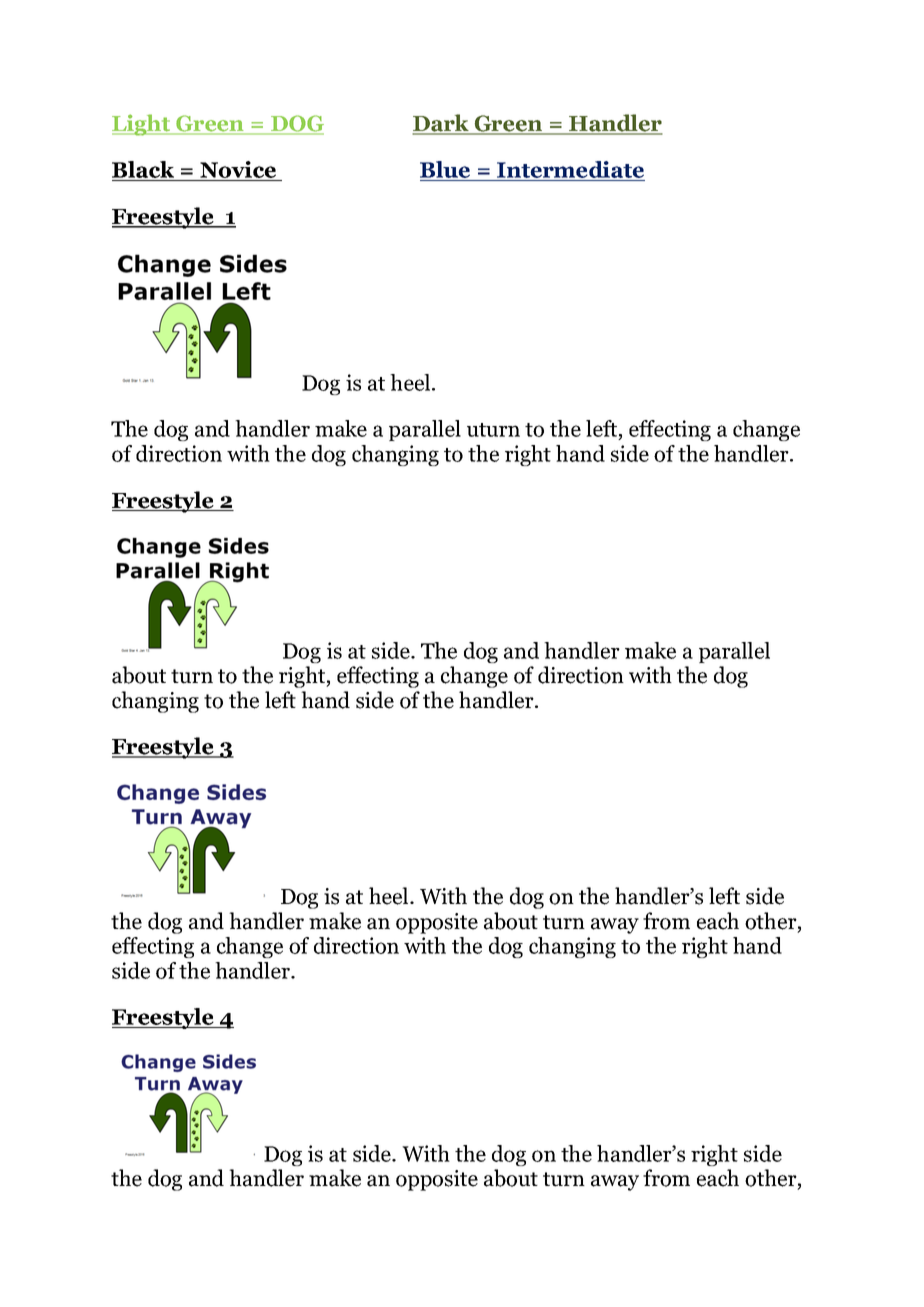 This screenshot has width=924, height=1307. I want to click on Black, so click(144, 171).
